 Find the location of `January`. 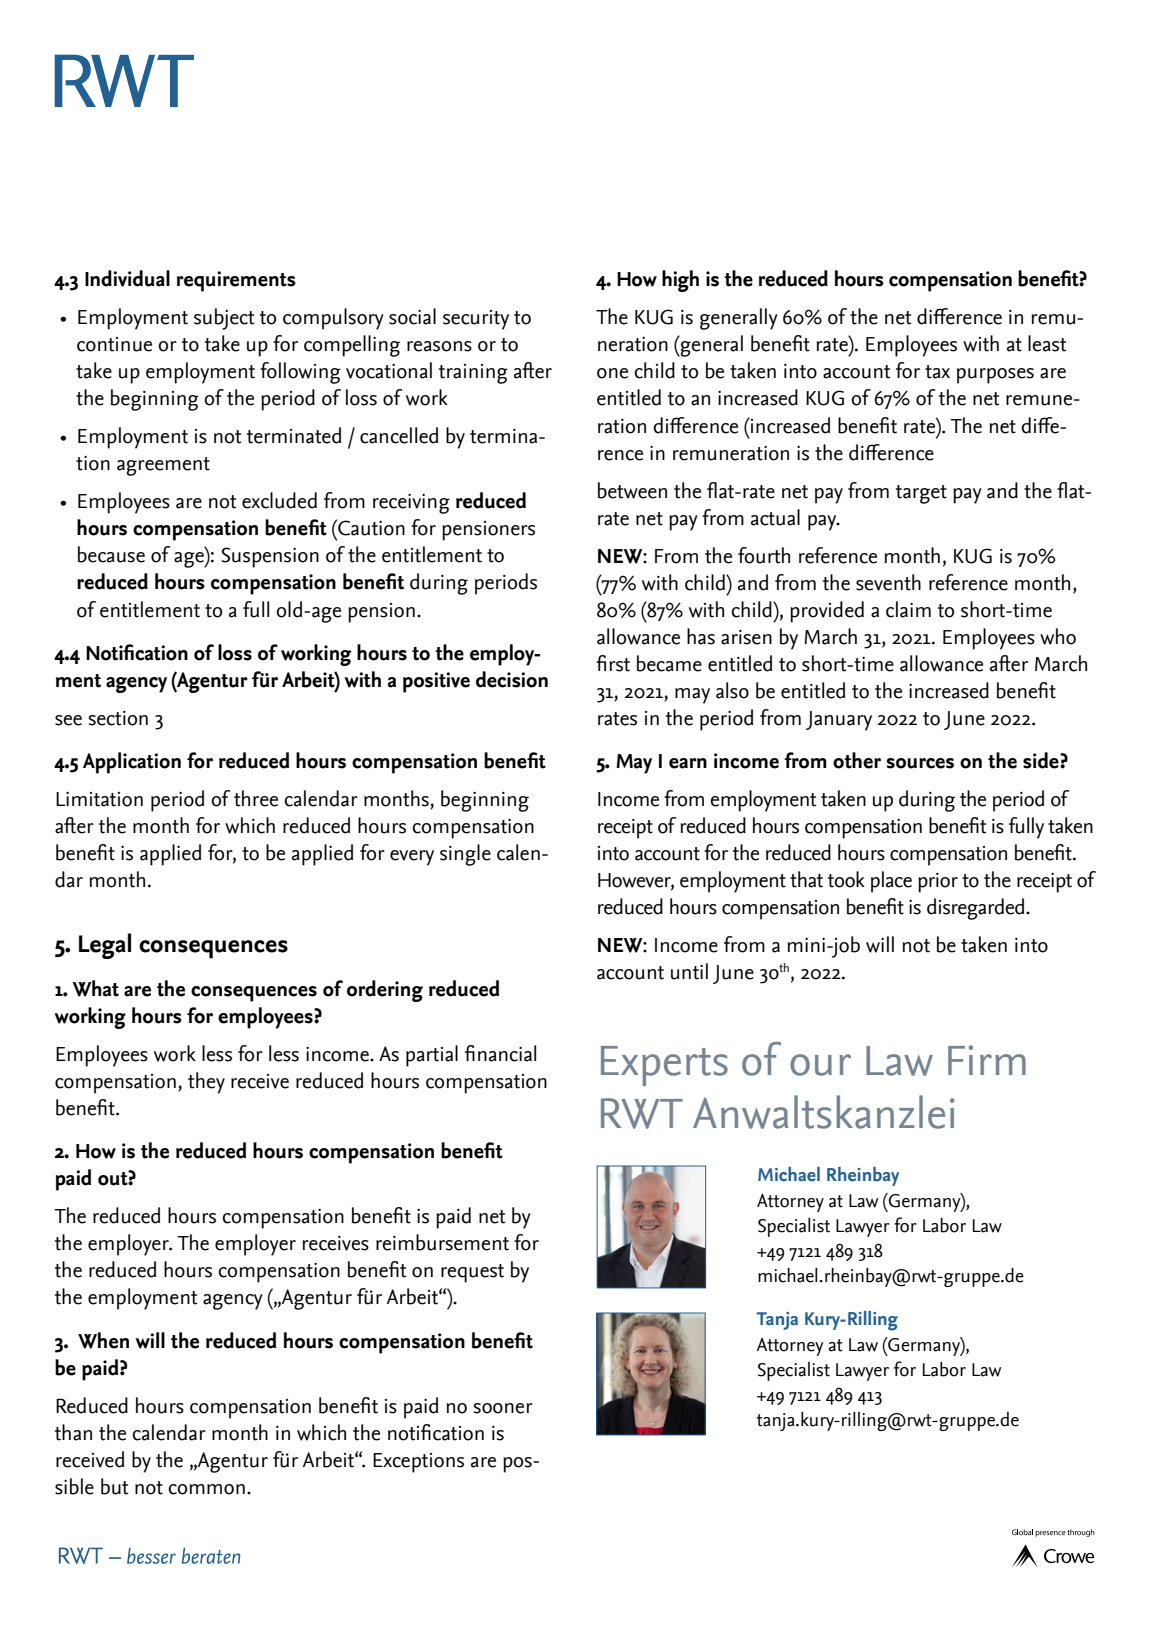

January is located at coordinates (839, 721).
